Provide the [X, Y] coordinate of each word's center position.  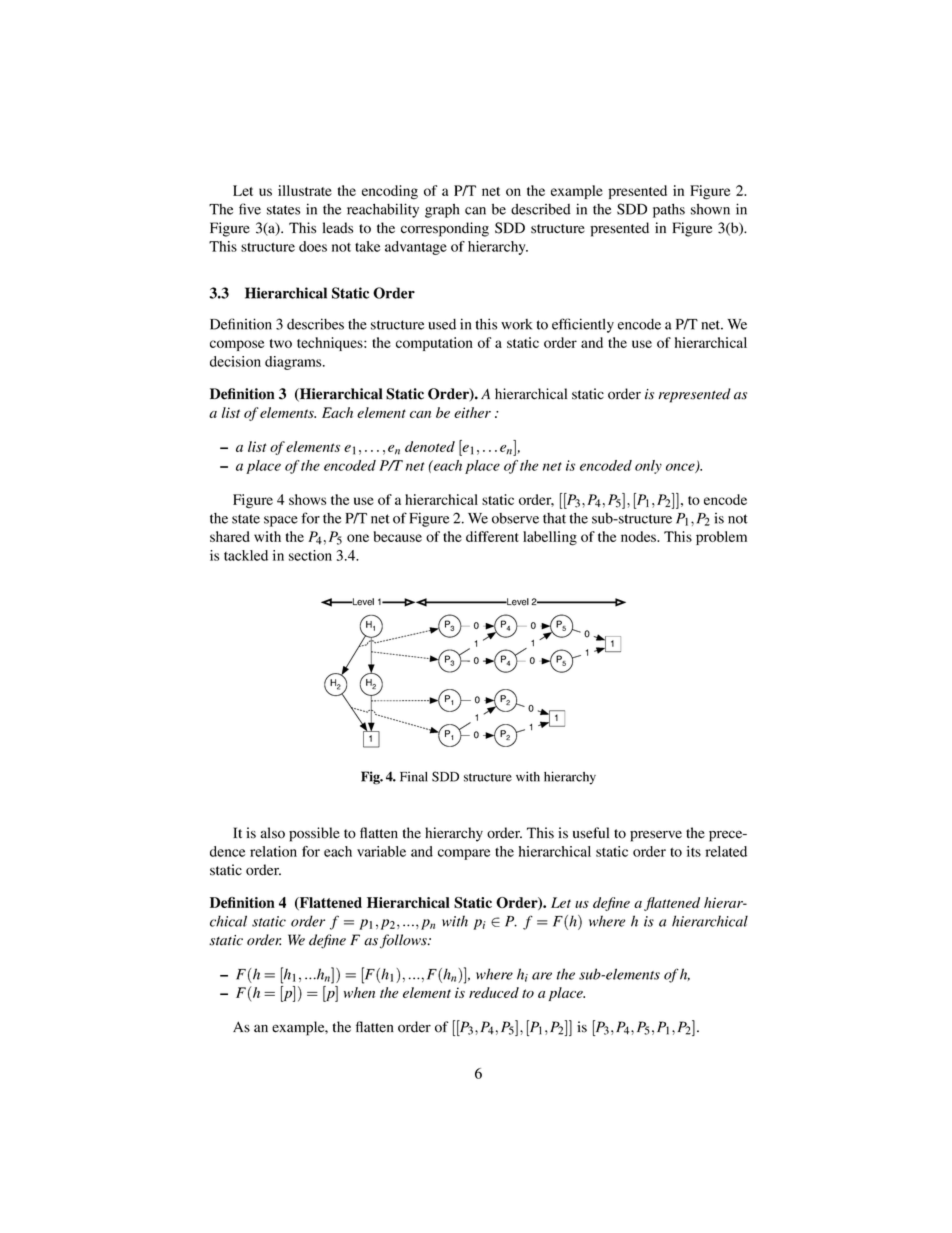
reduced [494, 992]
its [694, 851]
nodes [640, 536]
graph [442, 211]
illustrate [305, 190]
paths [669, 210]
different [492, 536]
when [359, 992]
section [310, 555]
